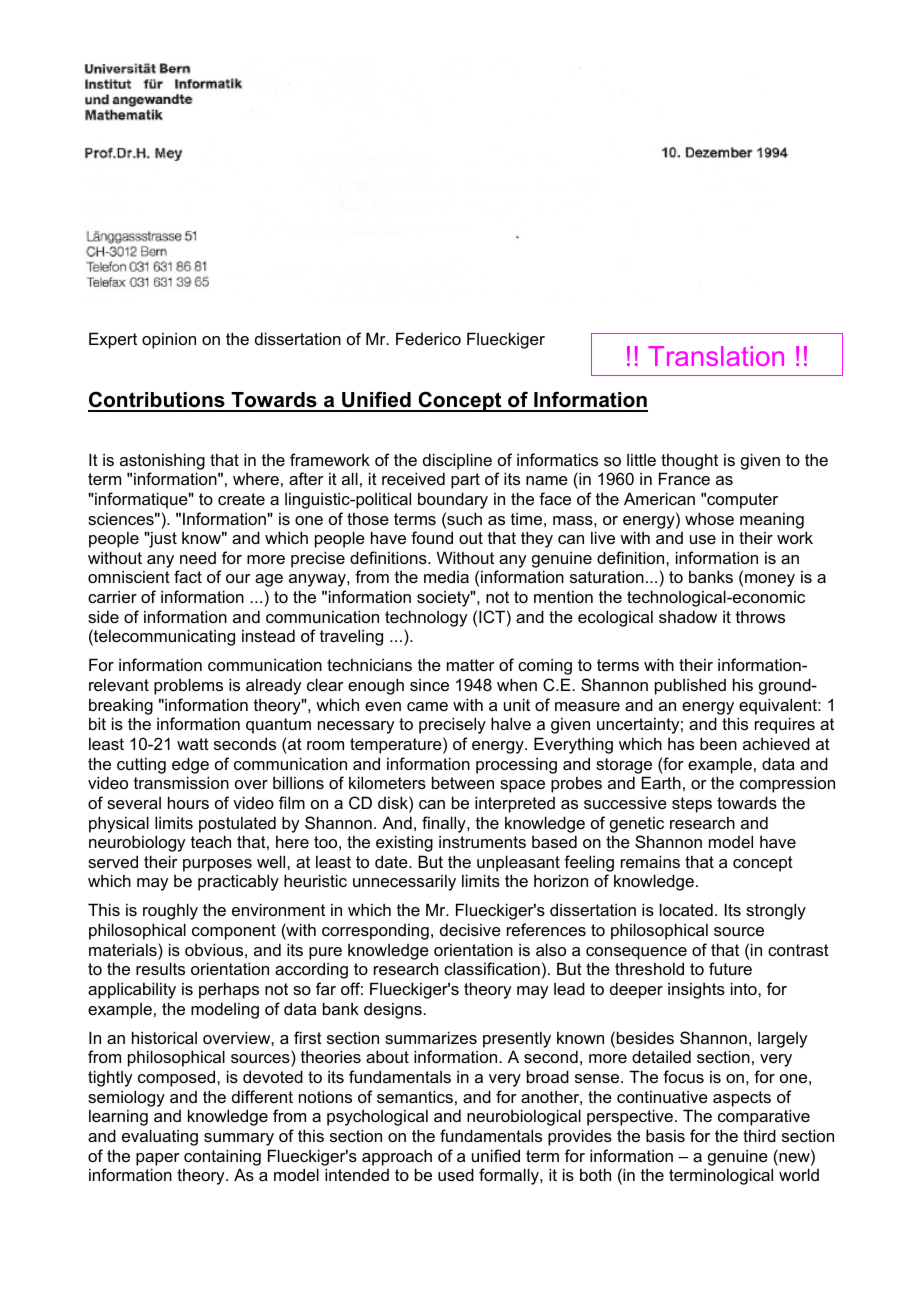  I want to click on just, so click(162, 539).
